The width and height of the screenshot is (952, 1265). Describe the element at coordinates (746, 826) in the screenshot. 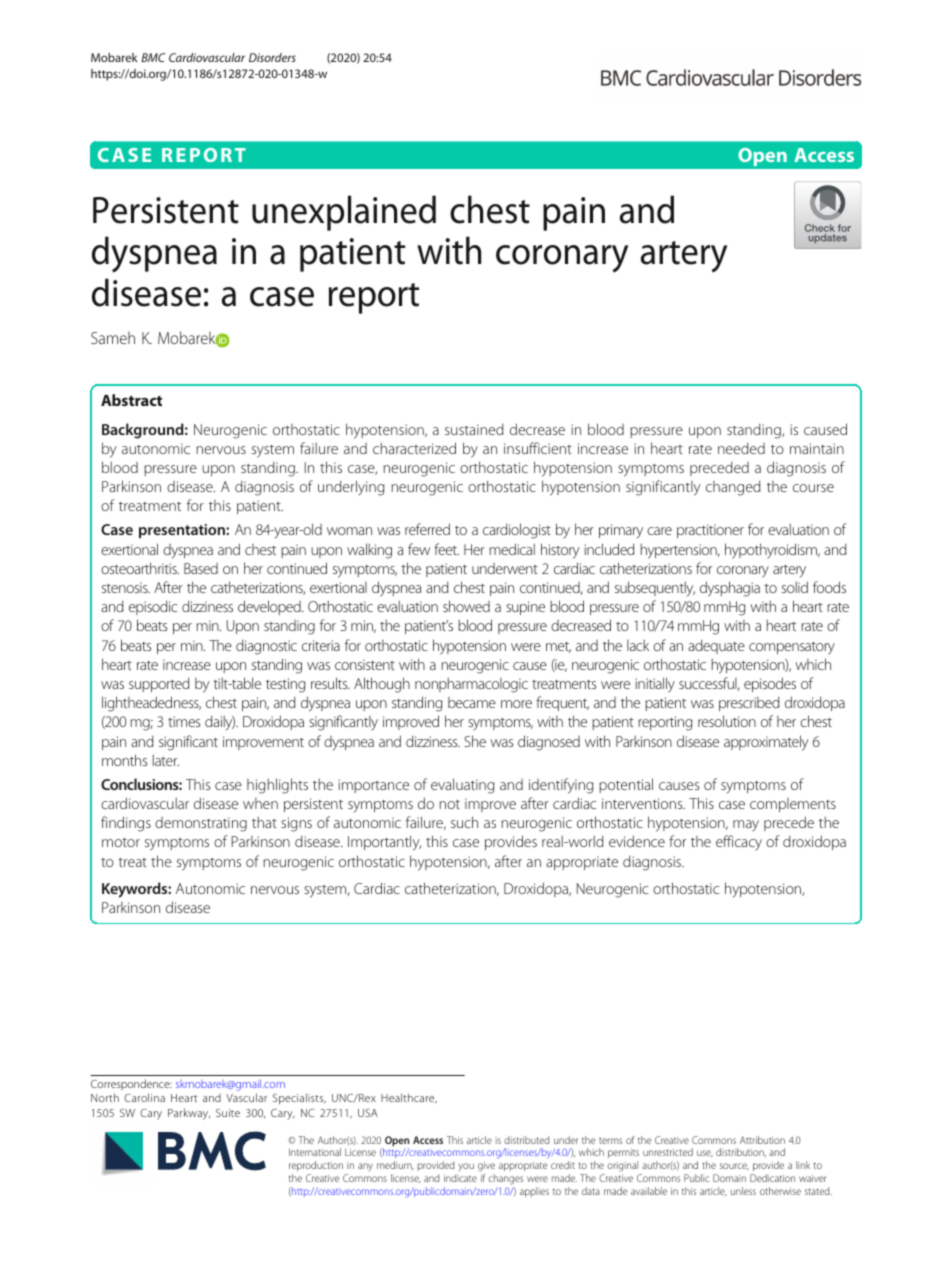

I see `may` at that location.
